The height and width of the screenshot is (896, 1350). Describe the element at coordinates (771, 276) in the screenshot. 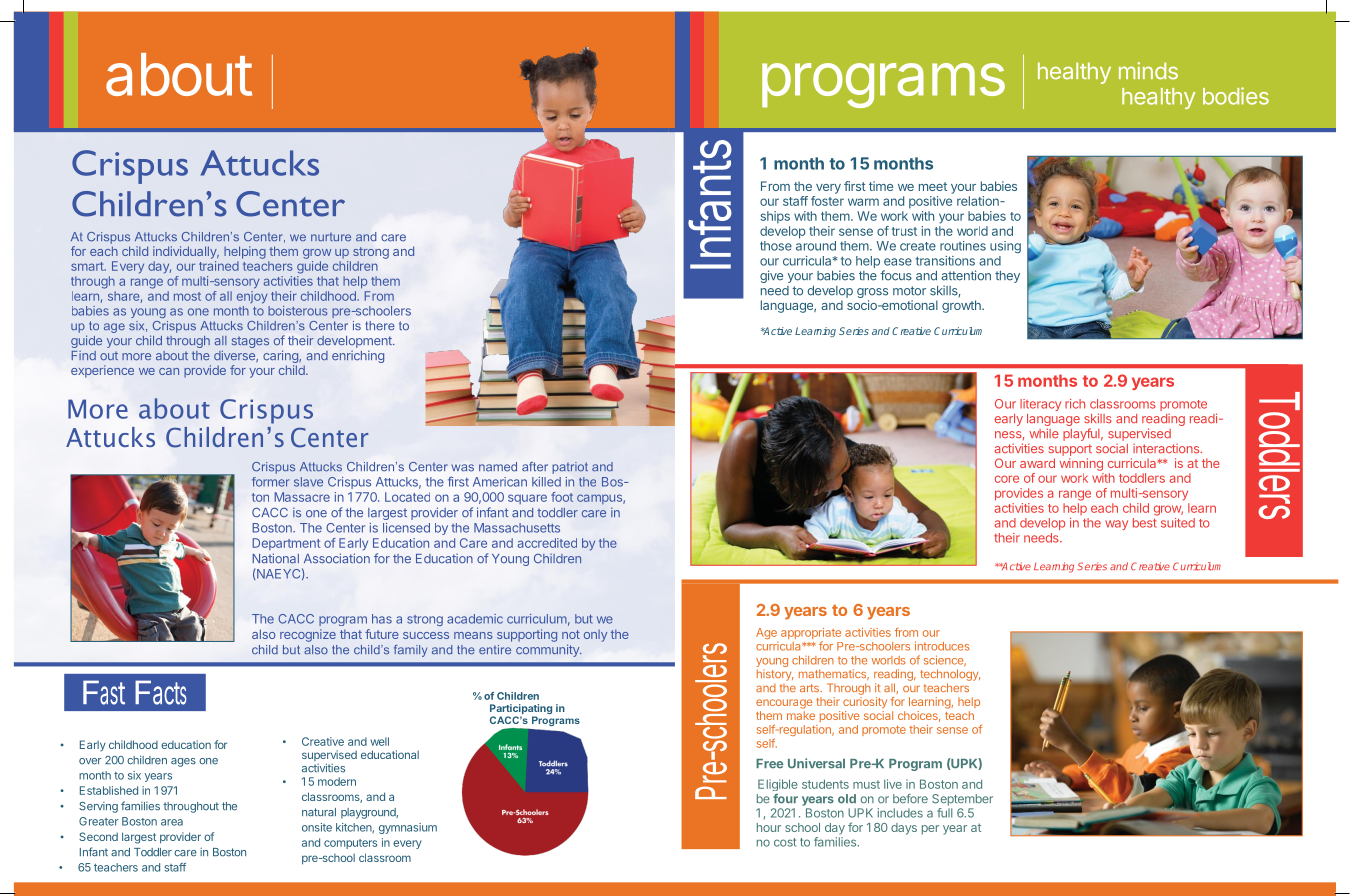

I see `give` at that location.
